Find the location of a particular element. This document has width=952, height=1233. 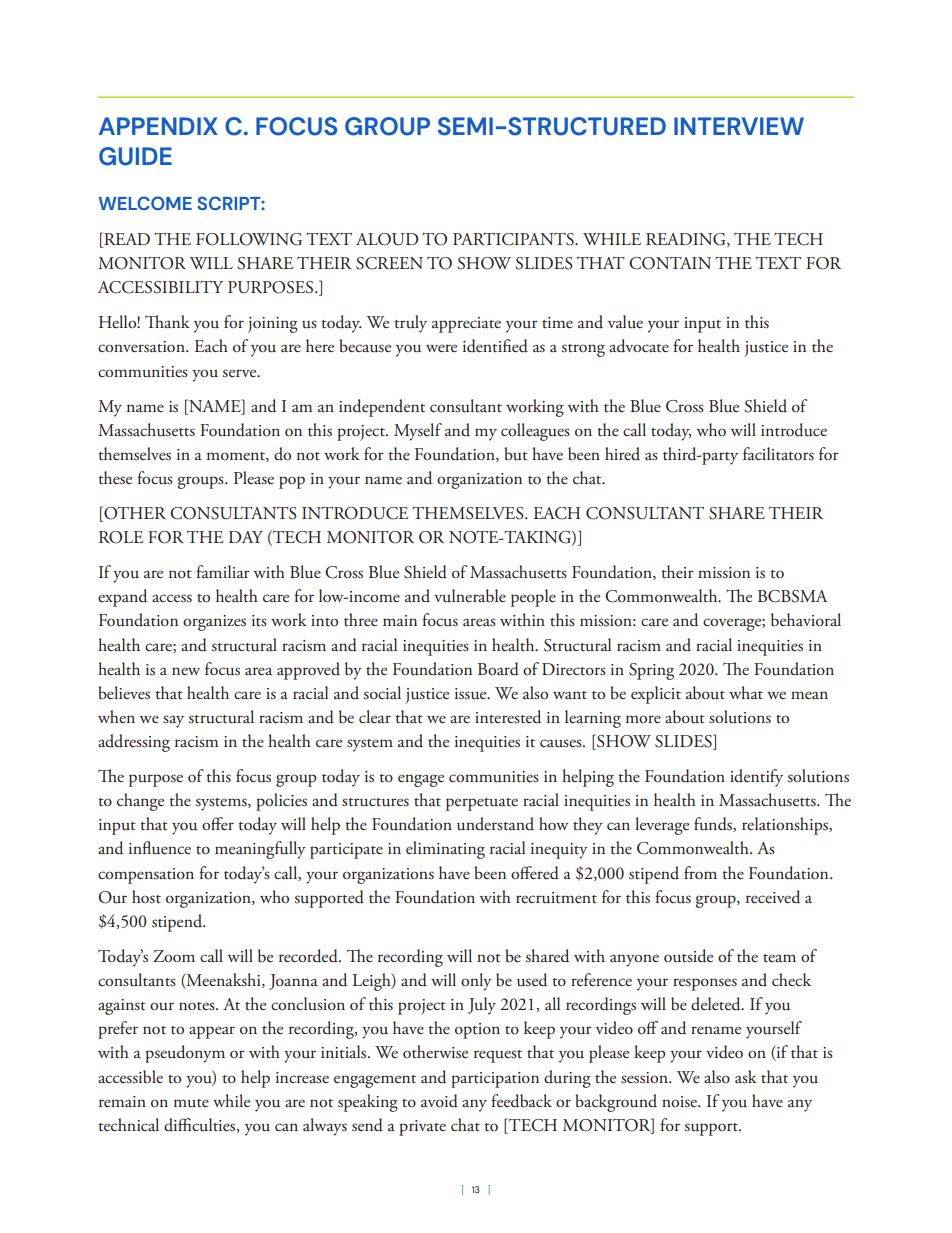

from is located at coordinates (700, 872).
